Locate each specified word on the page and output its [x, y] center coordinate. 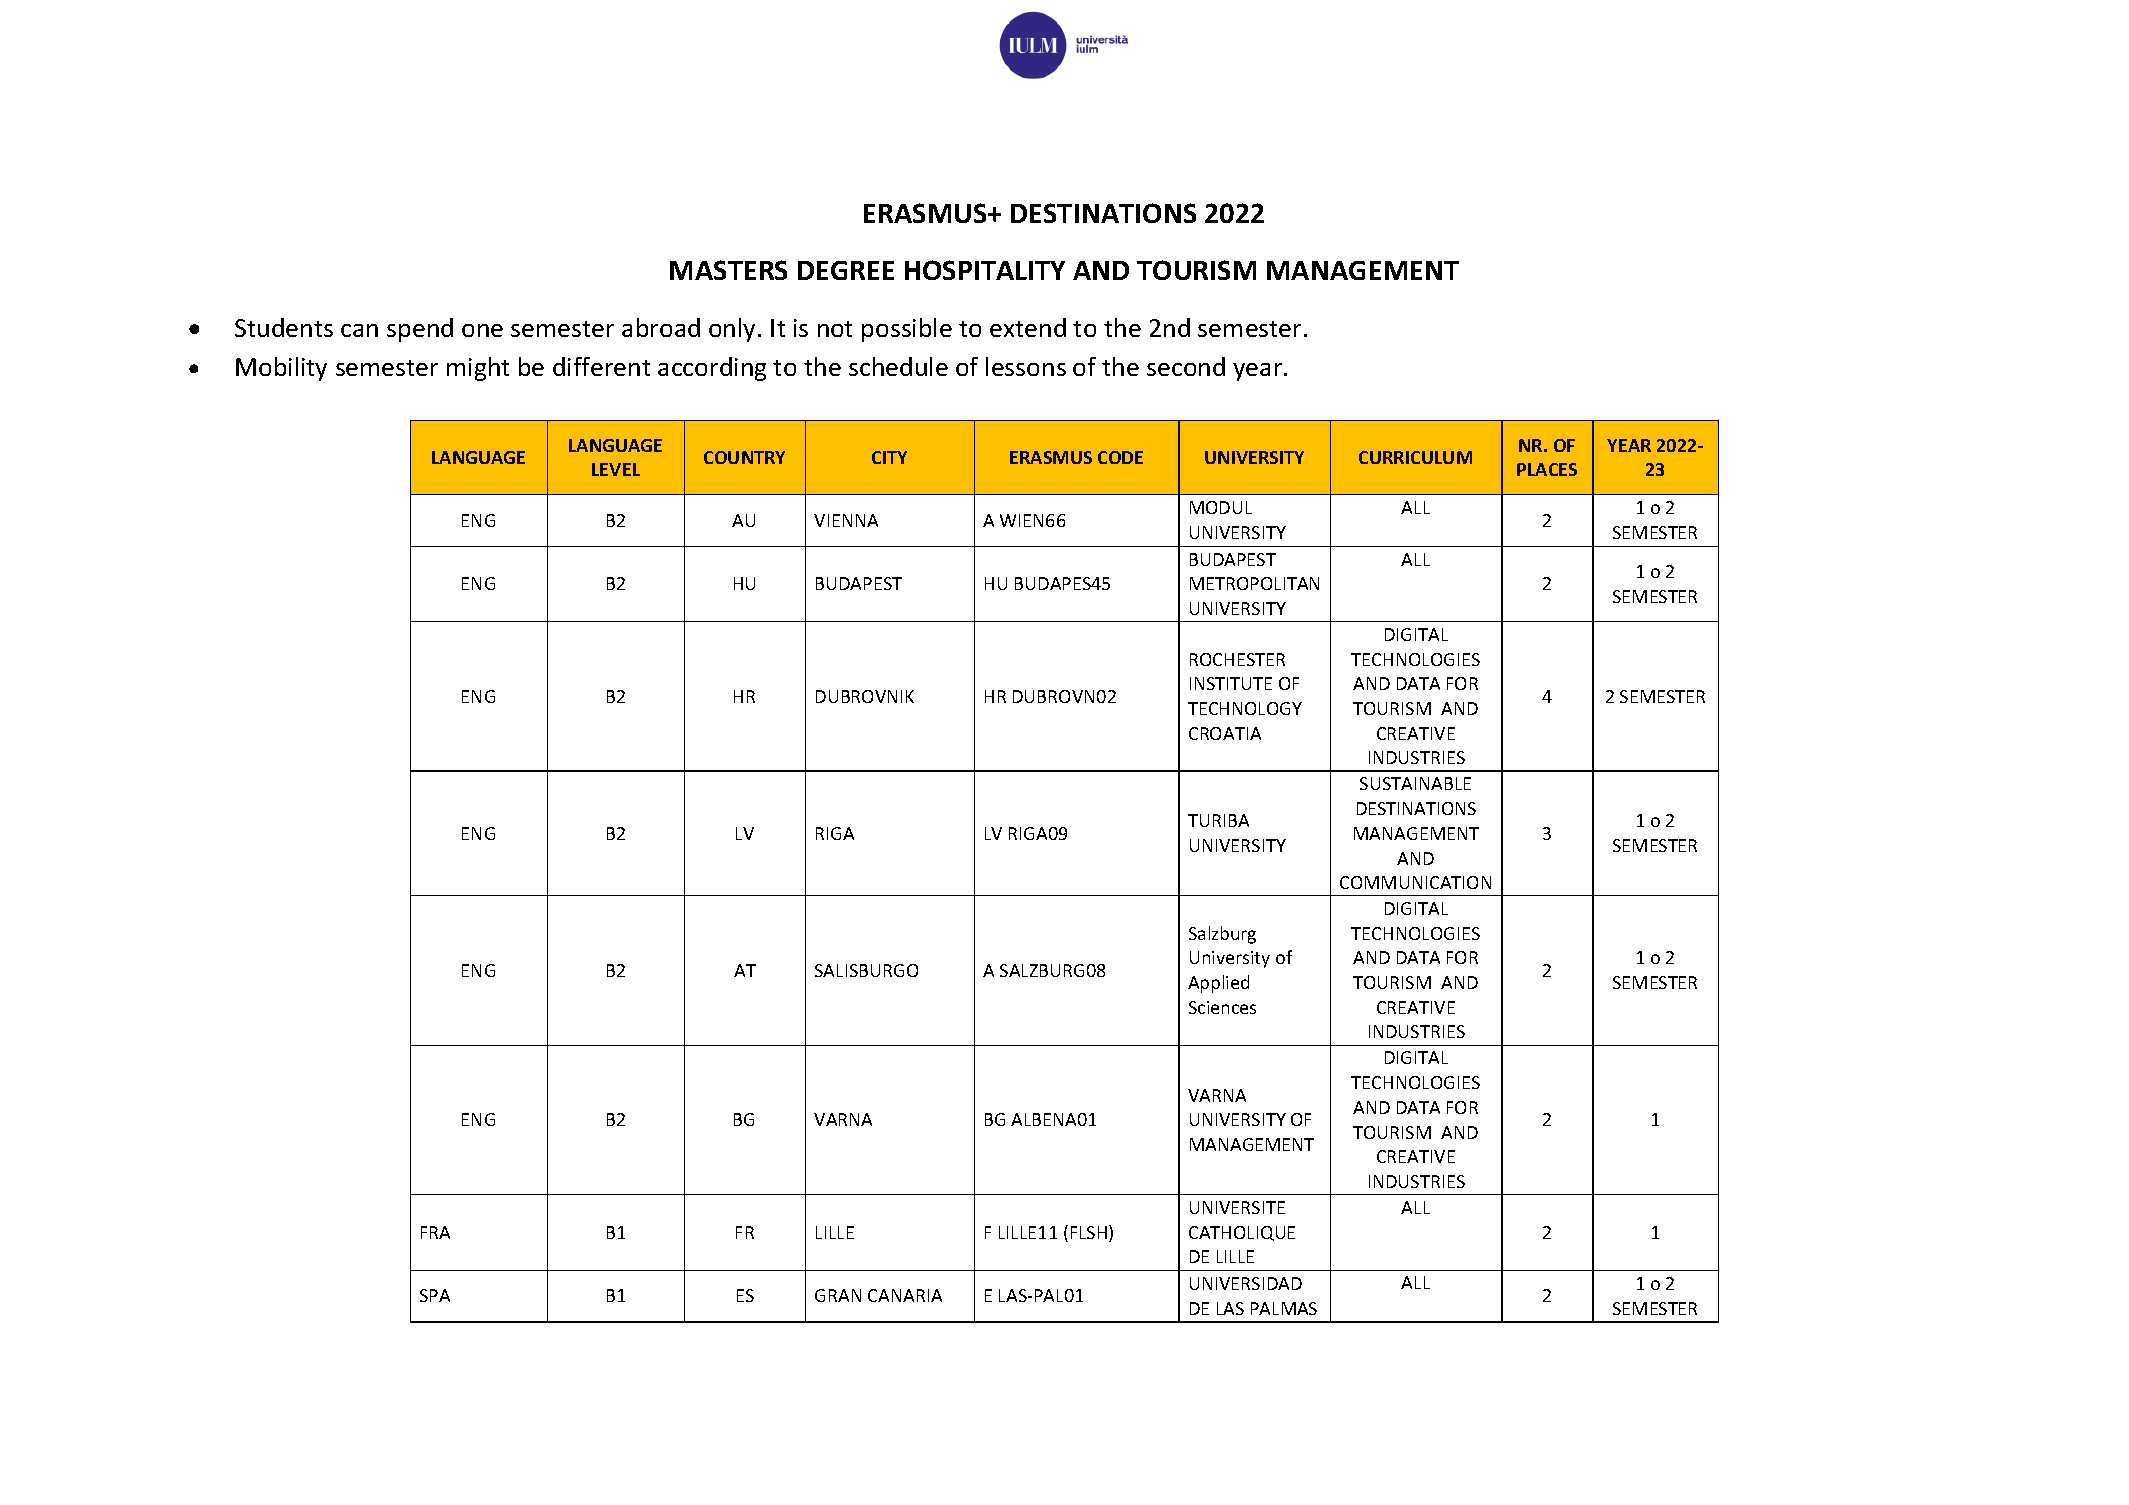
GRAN [838, 1295]
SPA [435, 1295]
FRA [435, 1232]
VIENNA [846, 520]
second [1186, 366]
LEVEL [616, 469]
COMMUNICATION [1415, 882]
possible [907, 330]
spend [420, 330]
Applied [1218, 984]
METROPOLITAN [1254, 583]
